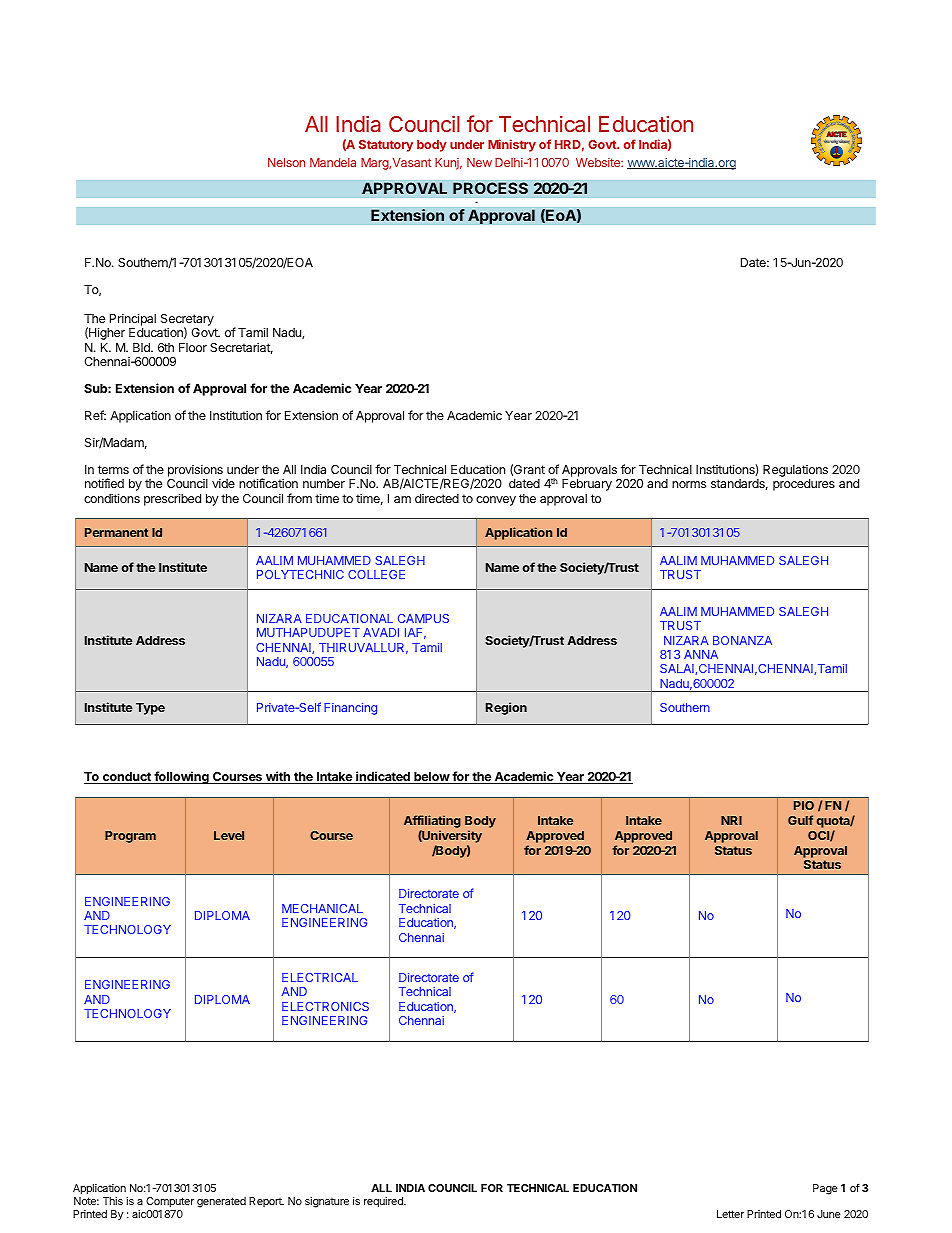  Describe the element at coordinates (150, 709) in the page. I see `Type` at that location.
